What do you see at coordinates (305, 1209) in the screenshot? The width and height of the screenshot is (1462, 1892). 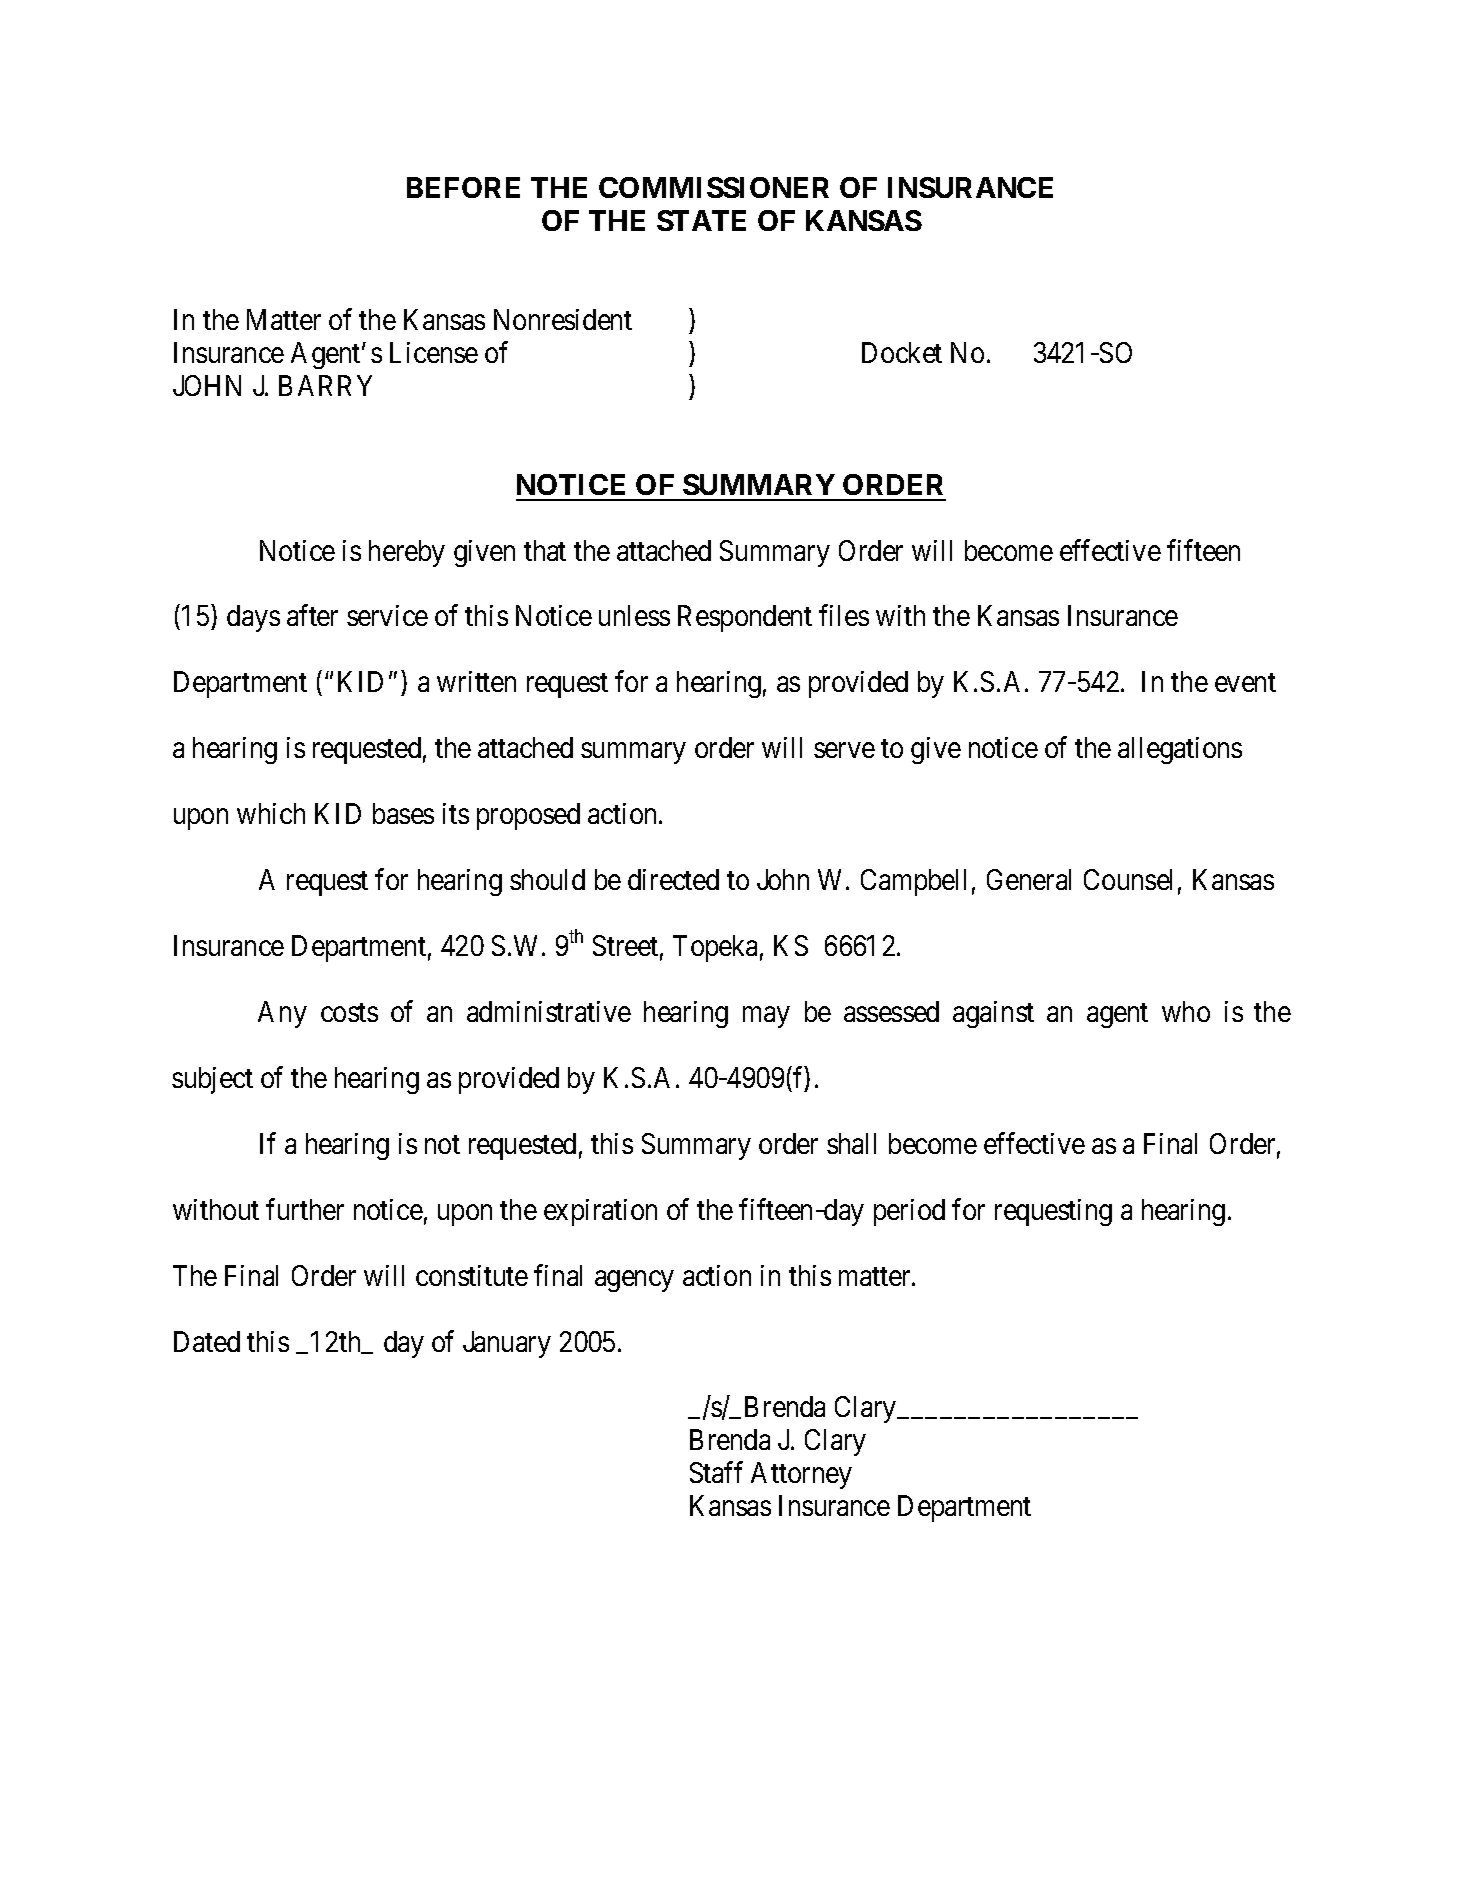 I see `further` at bounding box center [305, 1209].
